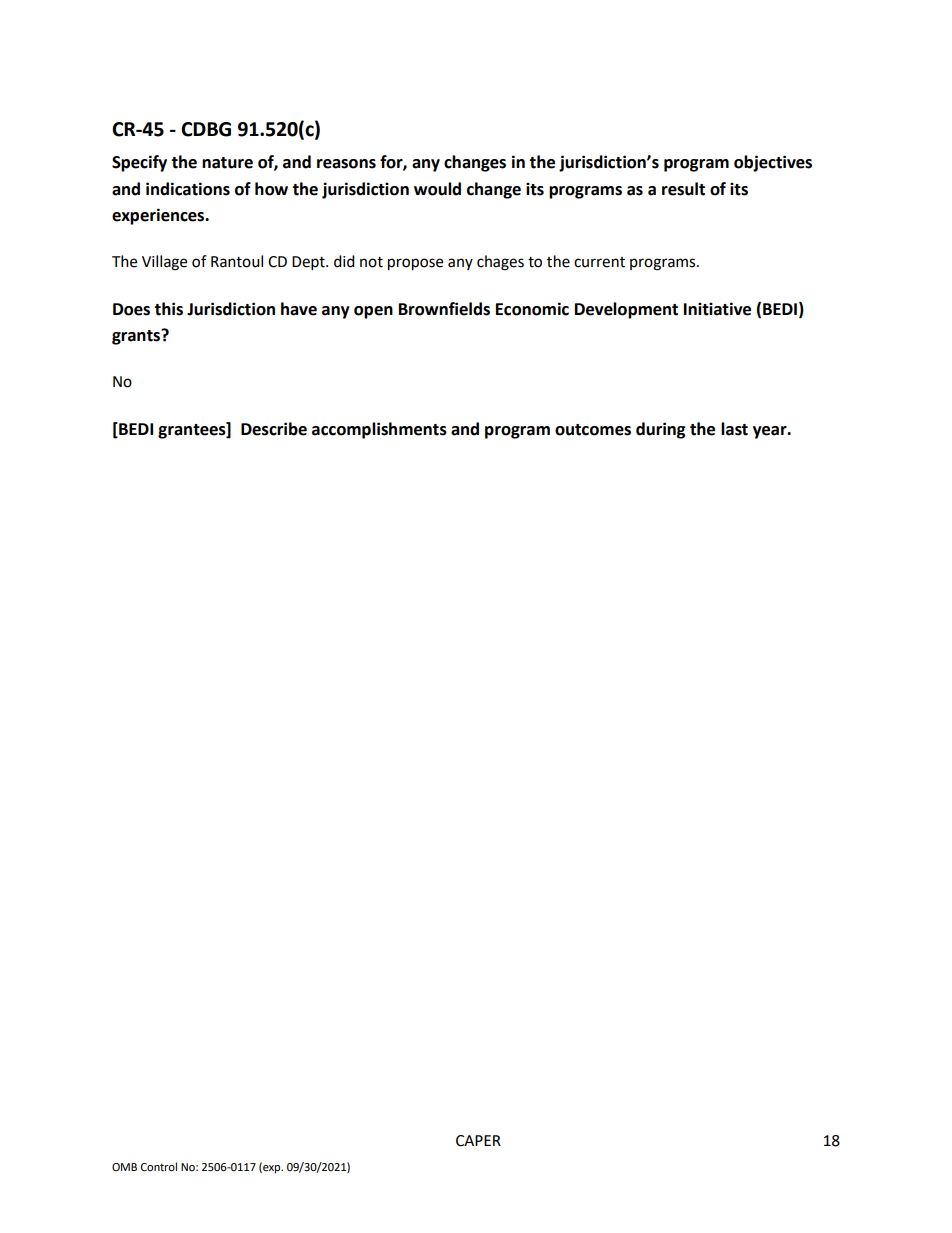 This screenshot has height=1233, width=952. I want to click on would, so click(437, 189).
